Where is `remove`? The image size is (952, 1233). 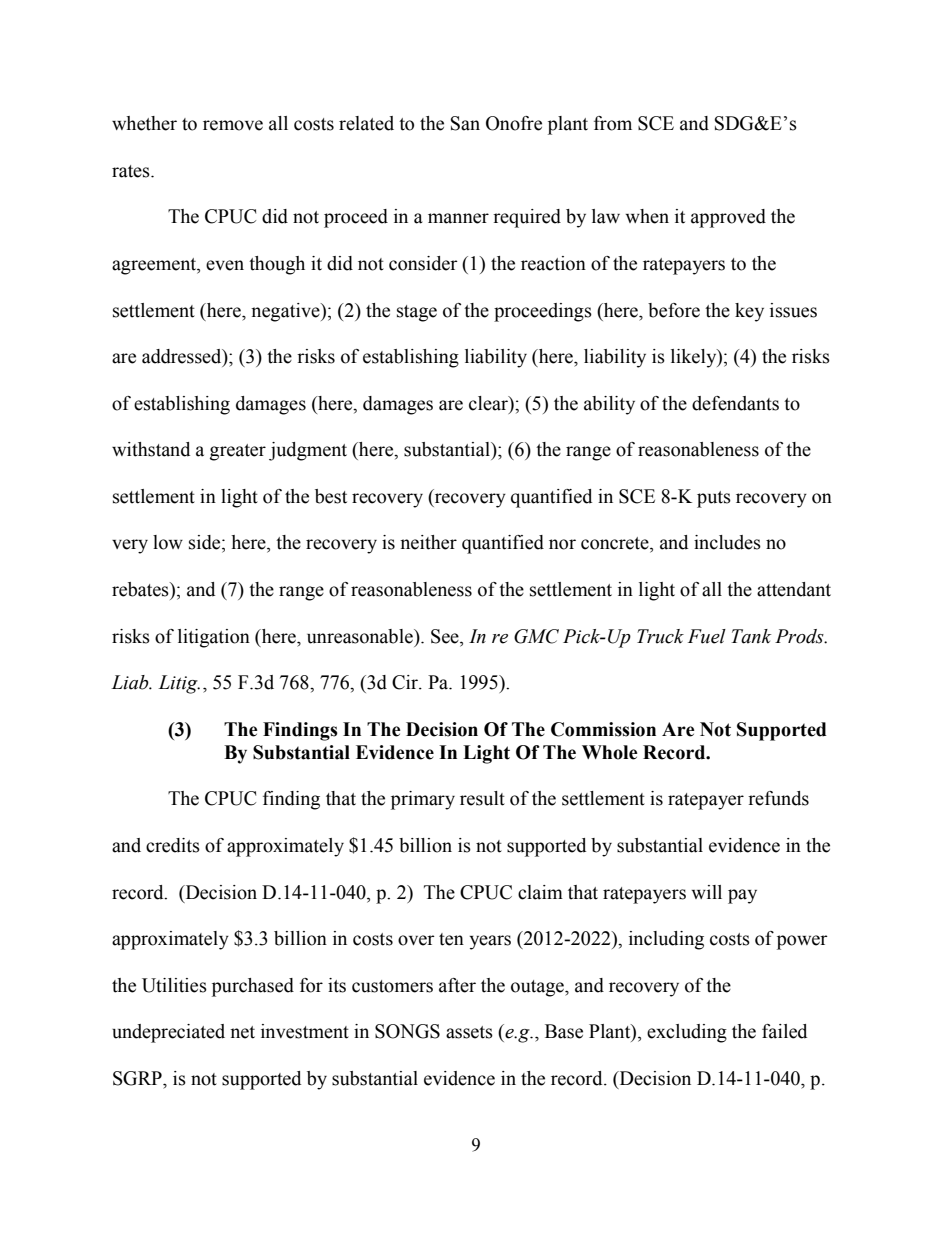 remove is located at coordinates (233, 125).
